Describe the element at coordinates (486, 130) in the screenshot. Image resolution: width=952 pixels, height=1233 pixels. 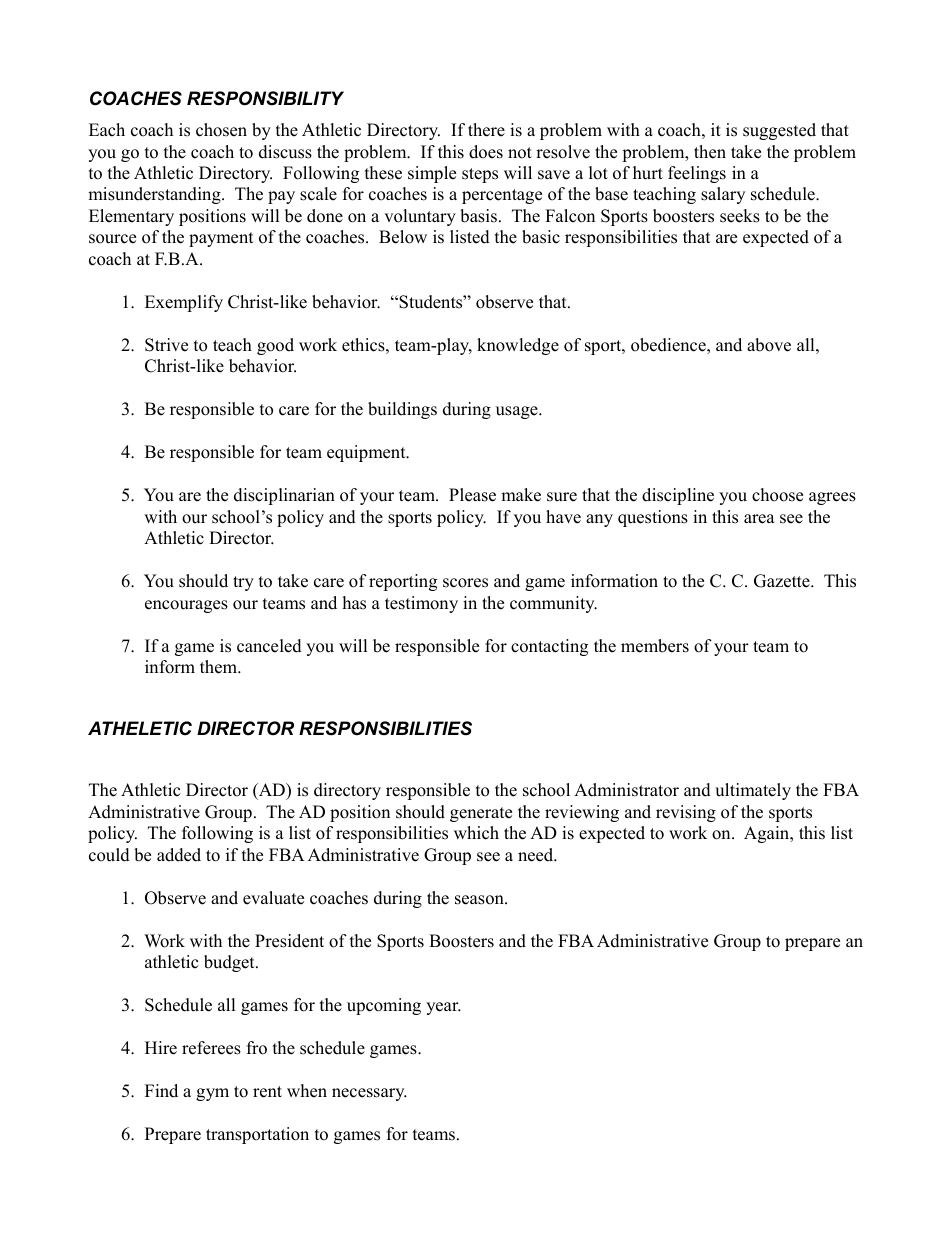
I see `there` at that location.
